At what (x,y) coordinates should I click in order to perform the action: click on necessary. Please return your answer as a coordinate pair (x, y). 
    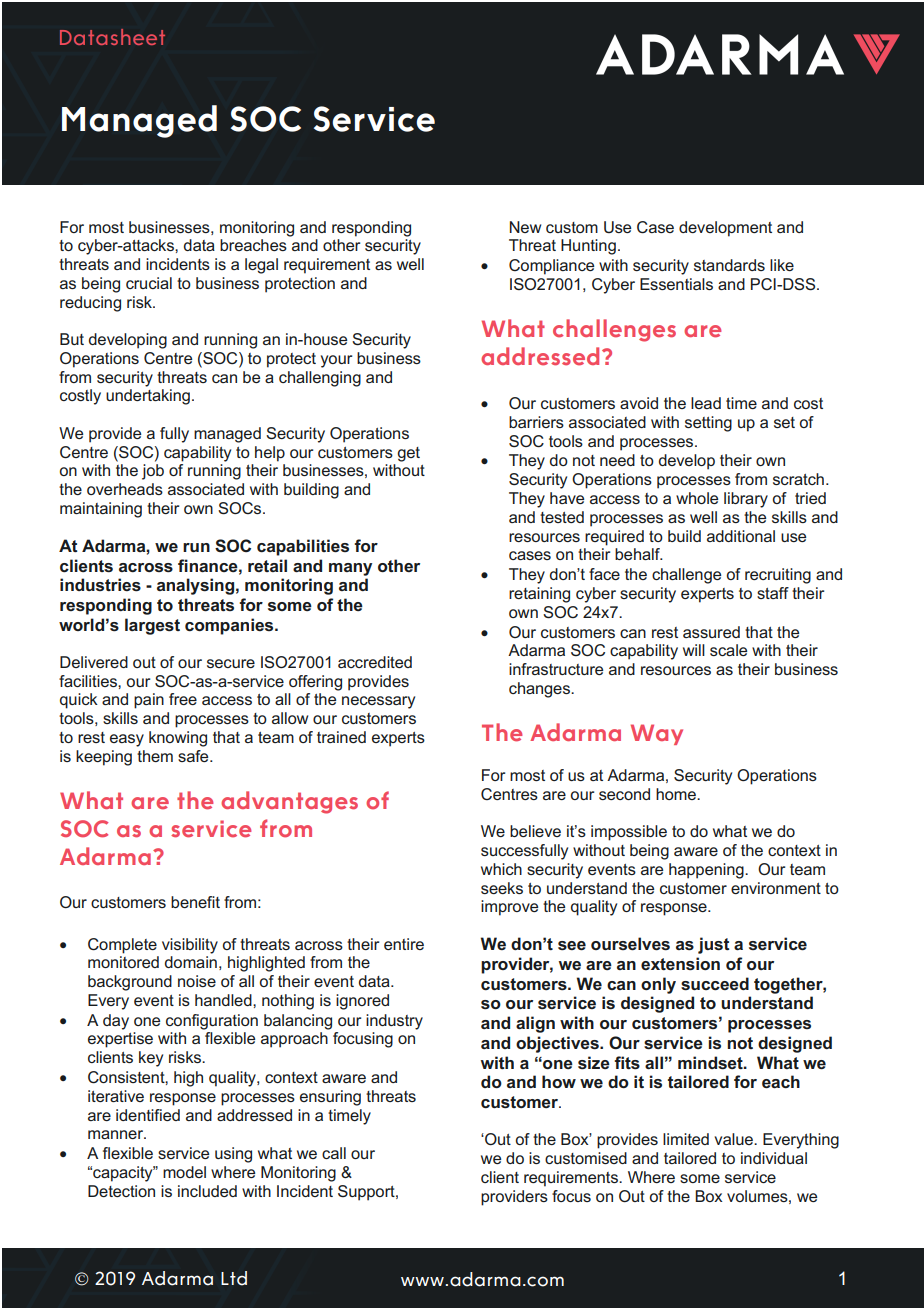
    Looking at the image, I should click on (378, 702).
